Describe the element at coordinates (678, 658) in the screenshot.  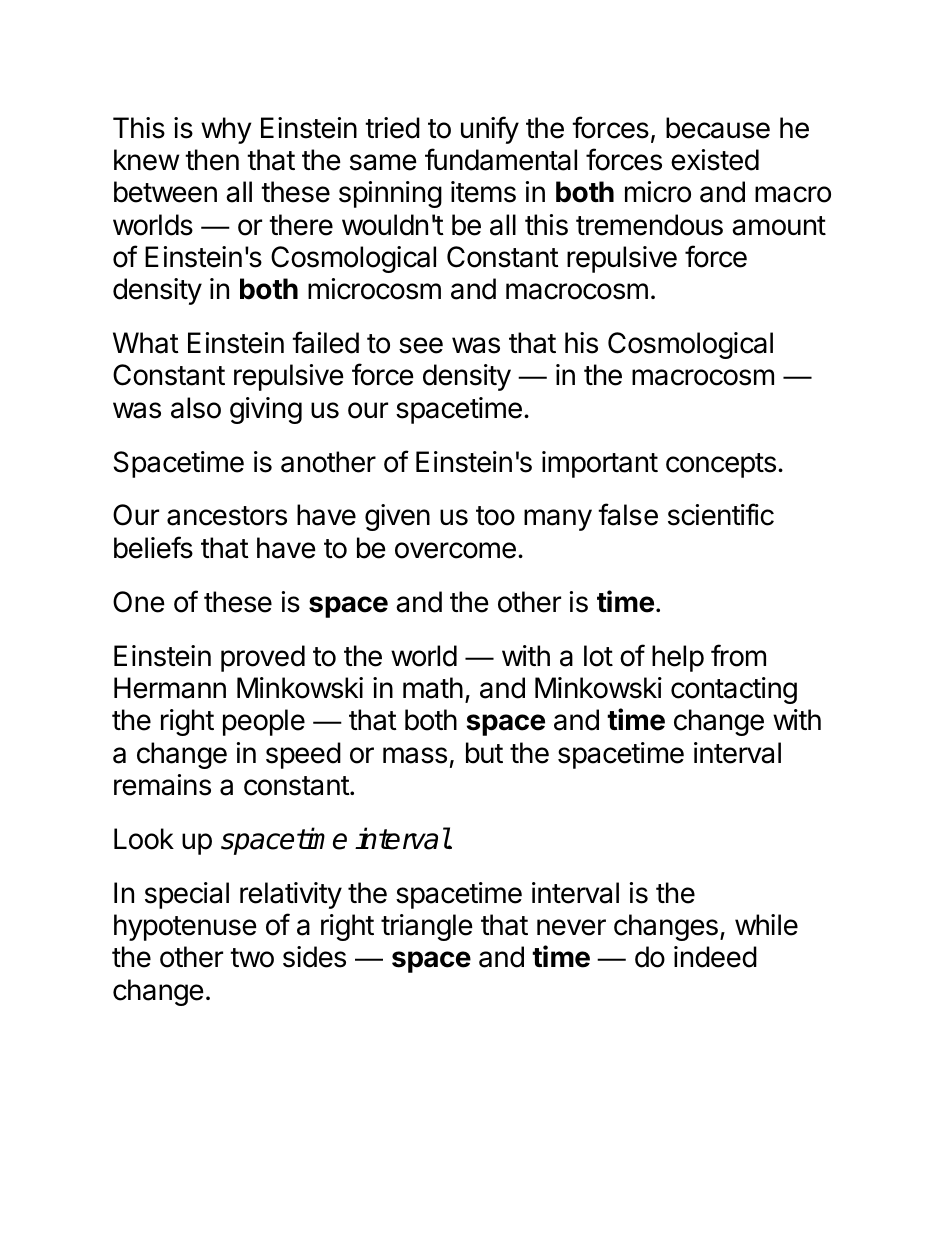
I see `help` at that location.
